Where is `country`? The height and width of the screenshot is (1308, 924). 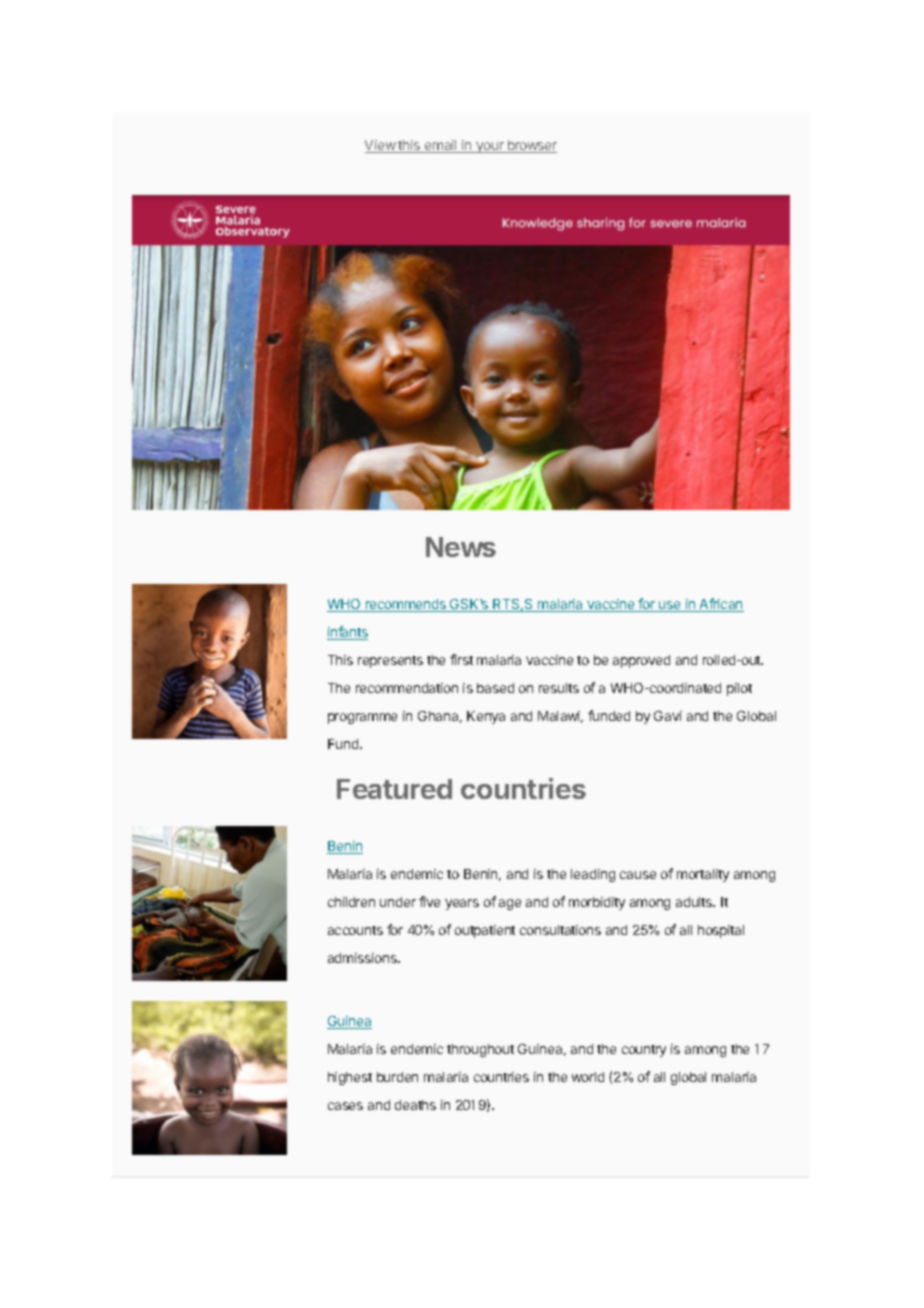 country is located at coordinates (644, 1051).
